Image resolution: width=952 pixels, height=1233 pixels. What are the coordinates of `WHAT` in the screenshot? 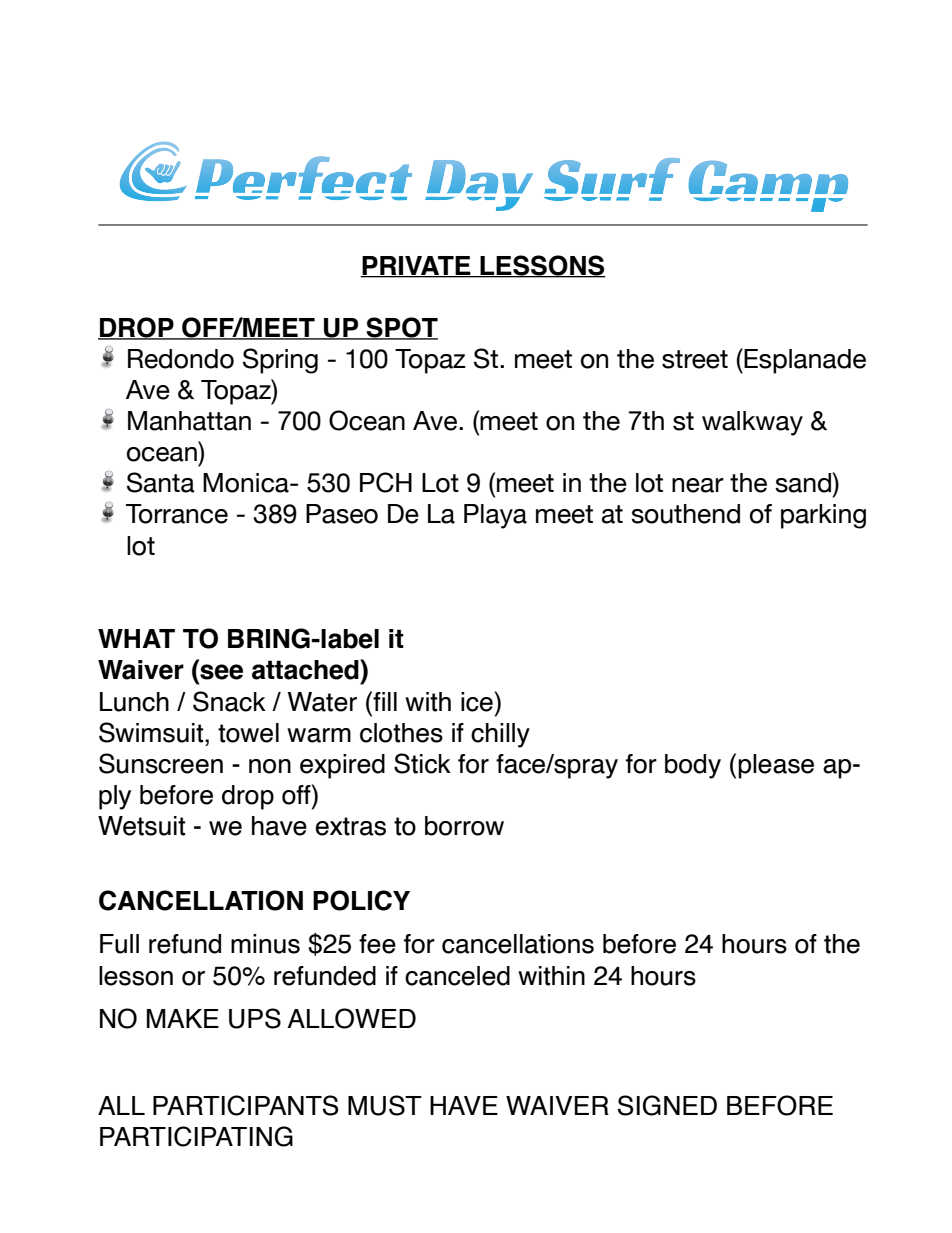 It's located at (136, 638).
